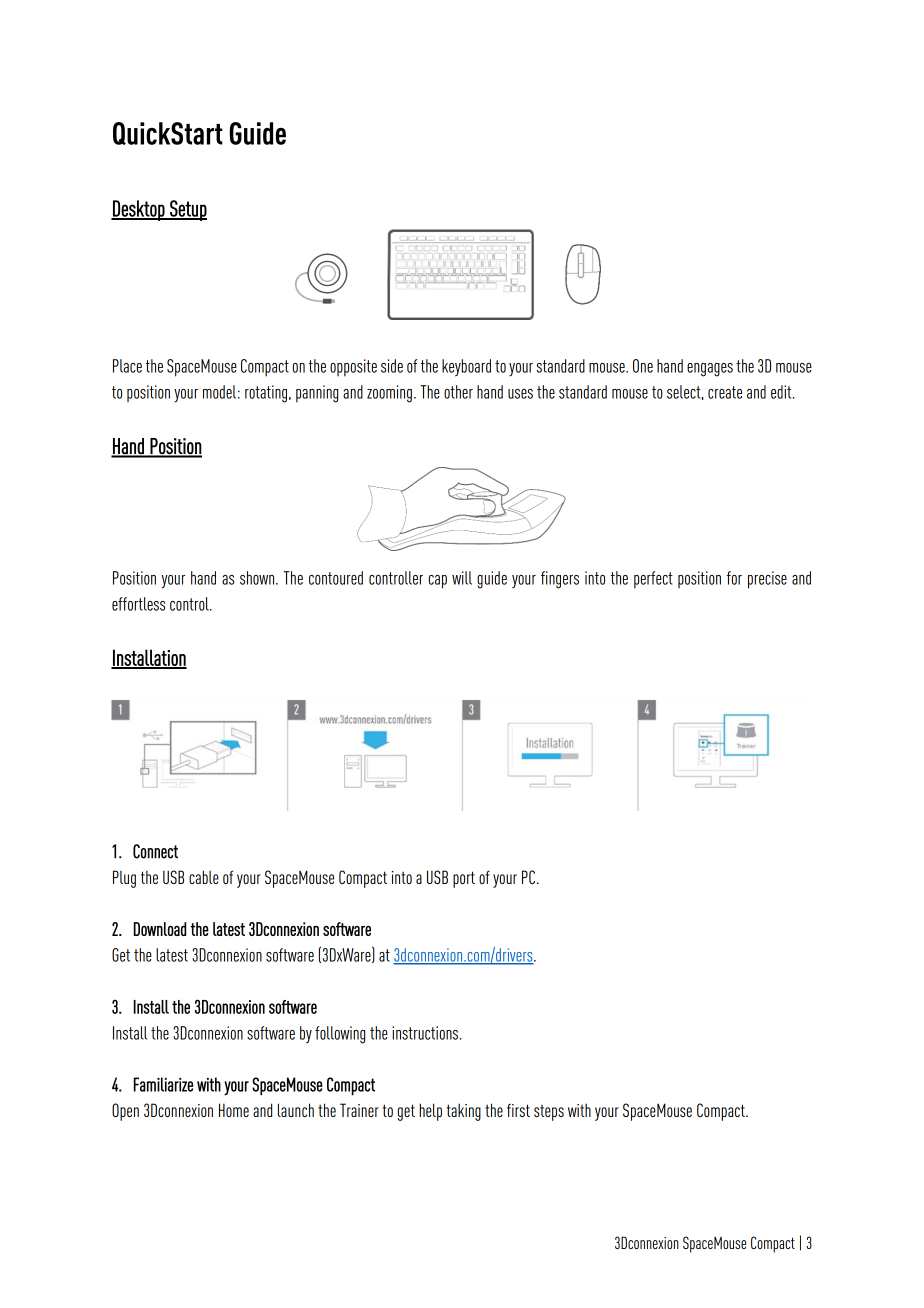 This document has height=1308, width=924. I want to click on Download, so click(160, 929).
